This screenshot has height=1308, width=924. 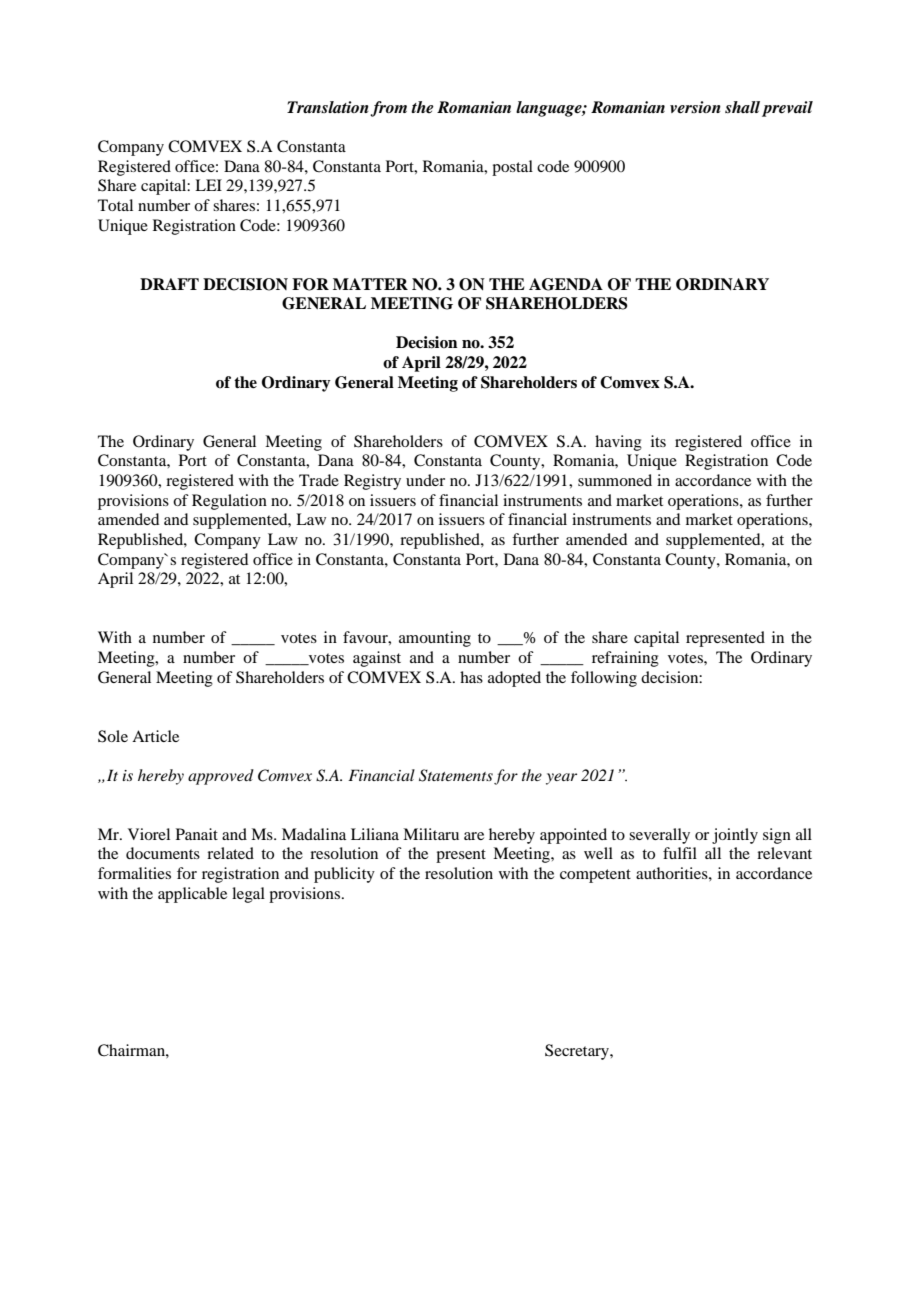 I want to click on refraining, so click(x=625, y=659).
